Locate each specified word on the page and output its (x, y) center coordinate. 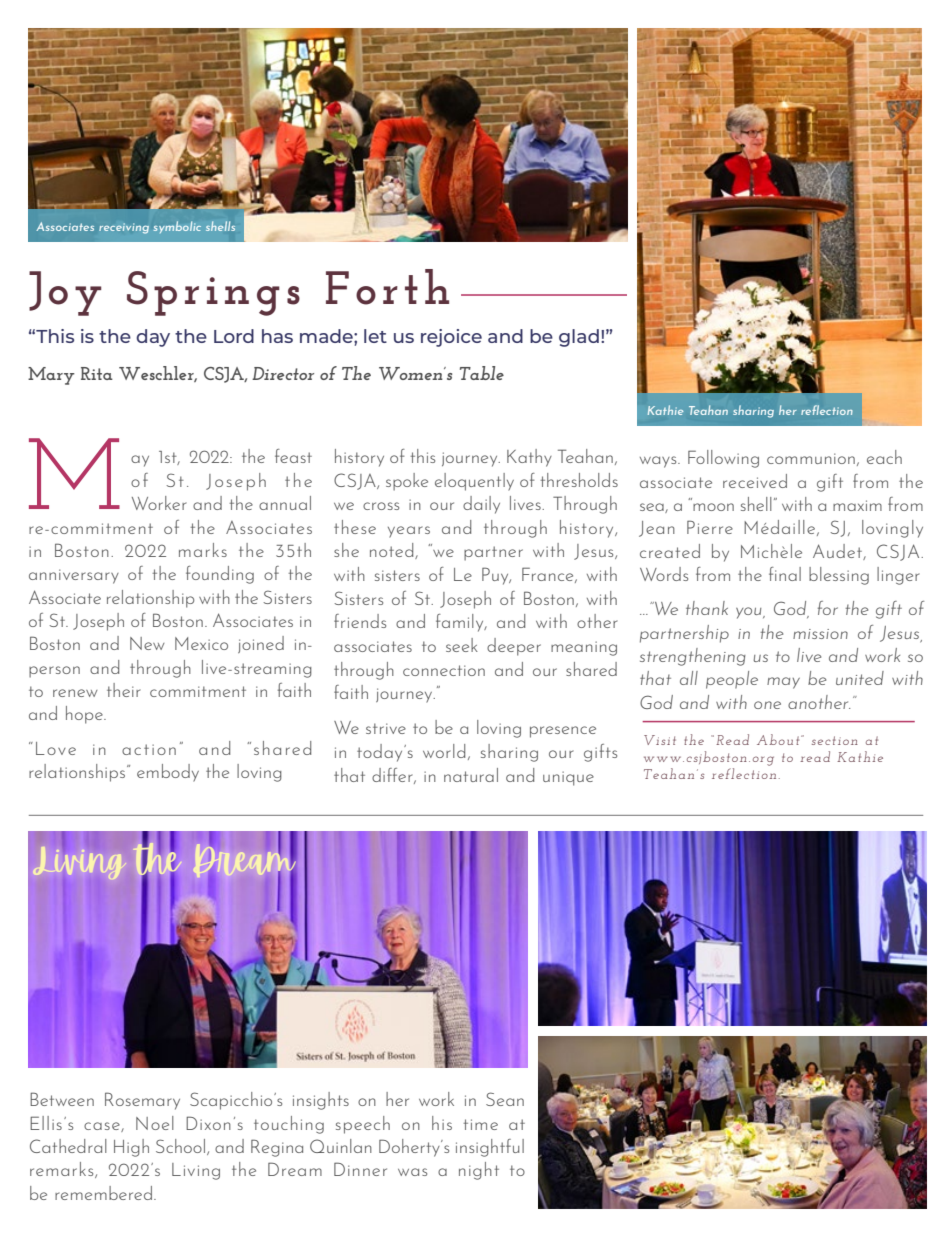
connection (444, 670)
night (479, 1171)
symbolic (177, 227)
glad (579, 338)
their (124, 690)
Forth (387, 287)
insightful (490, 1148)
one (767, 705)
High (131, 1148)
